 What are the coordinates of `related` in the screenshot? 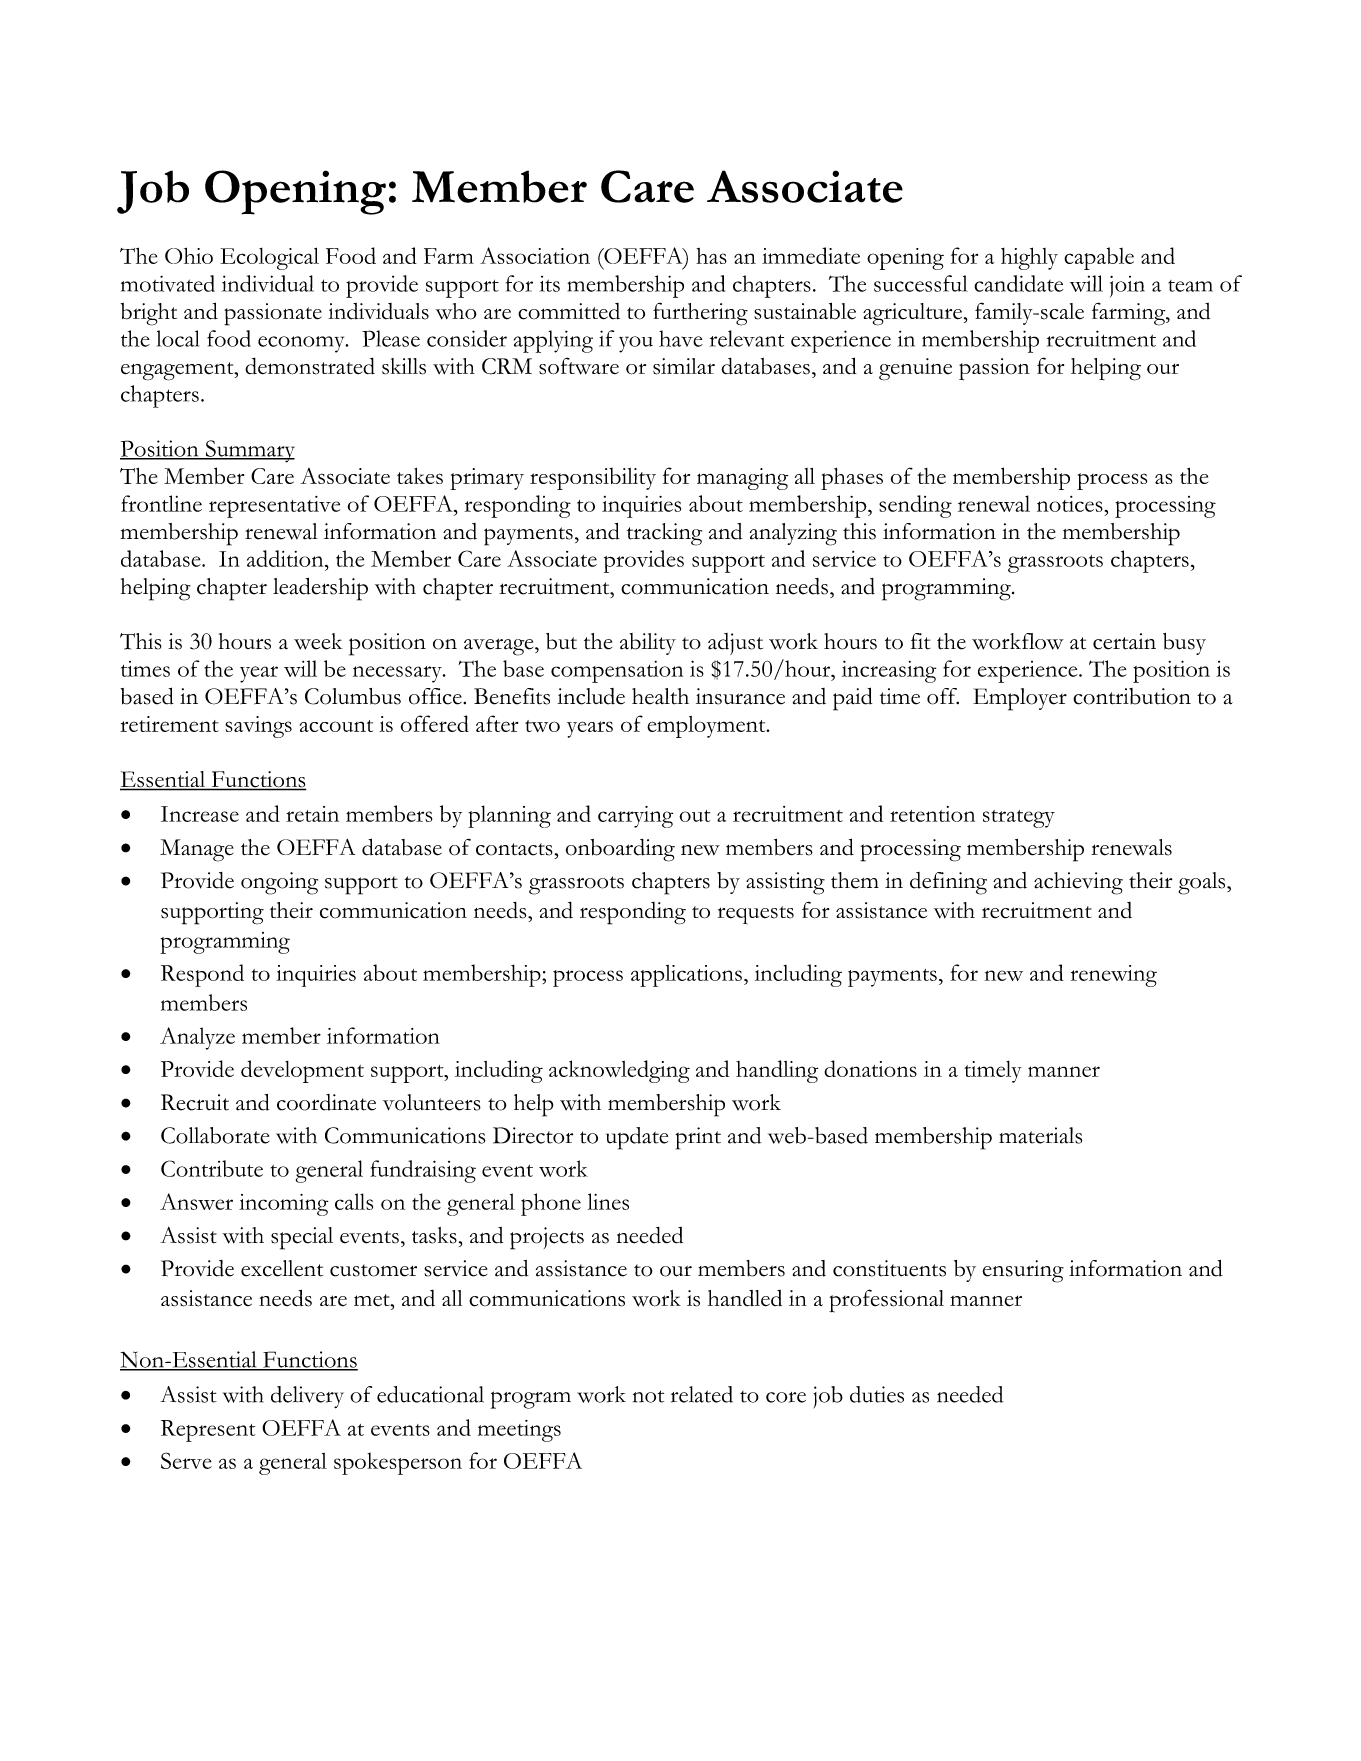 It's located at (702, 1394).
